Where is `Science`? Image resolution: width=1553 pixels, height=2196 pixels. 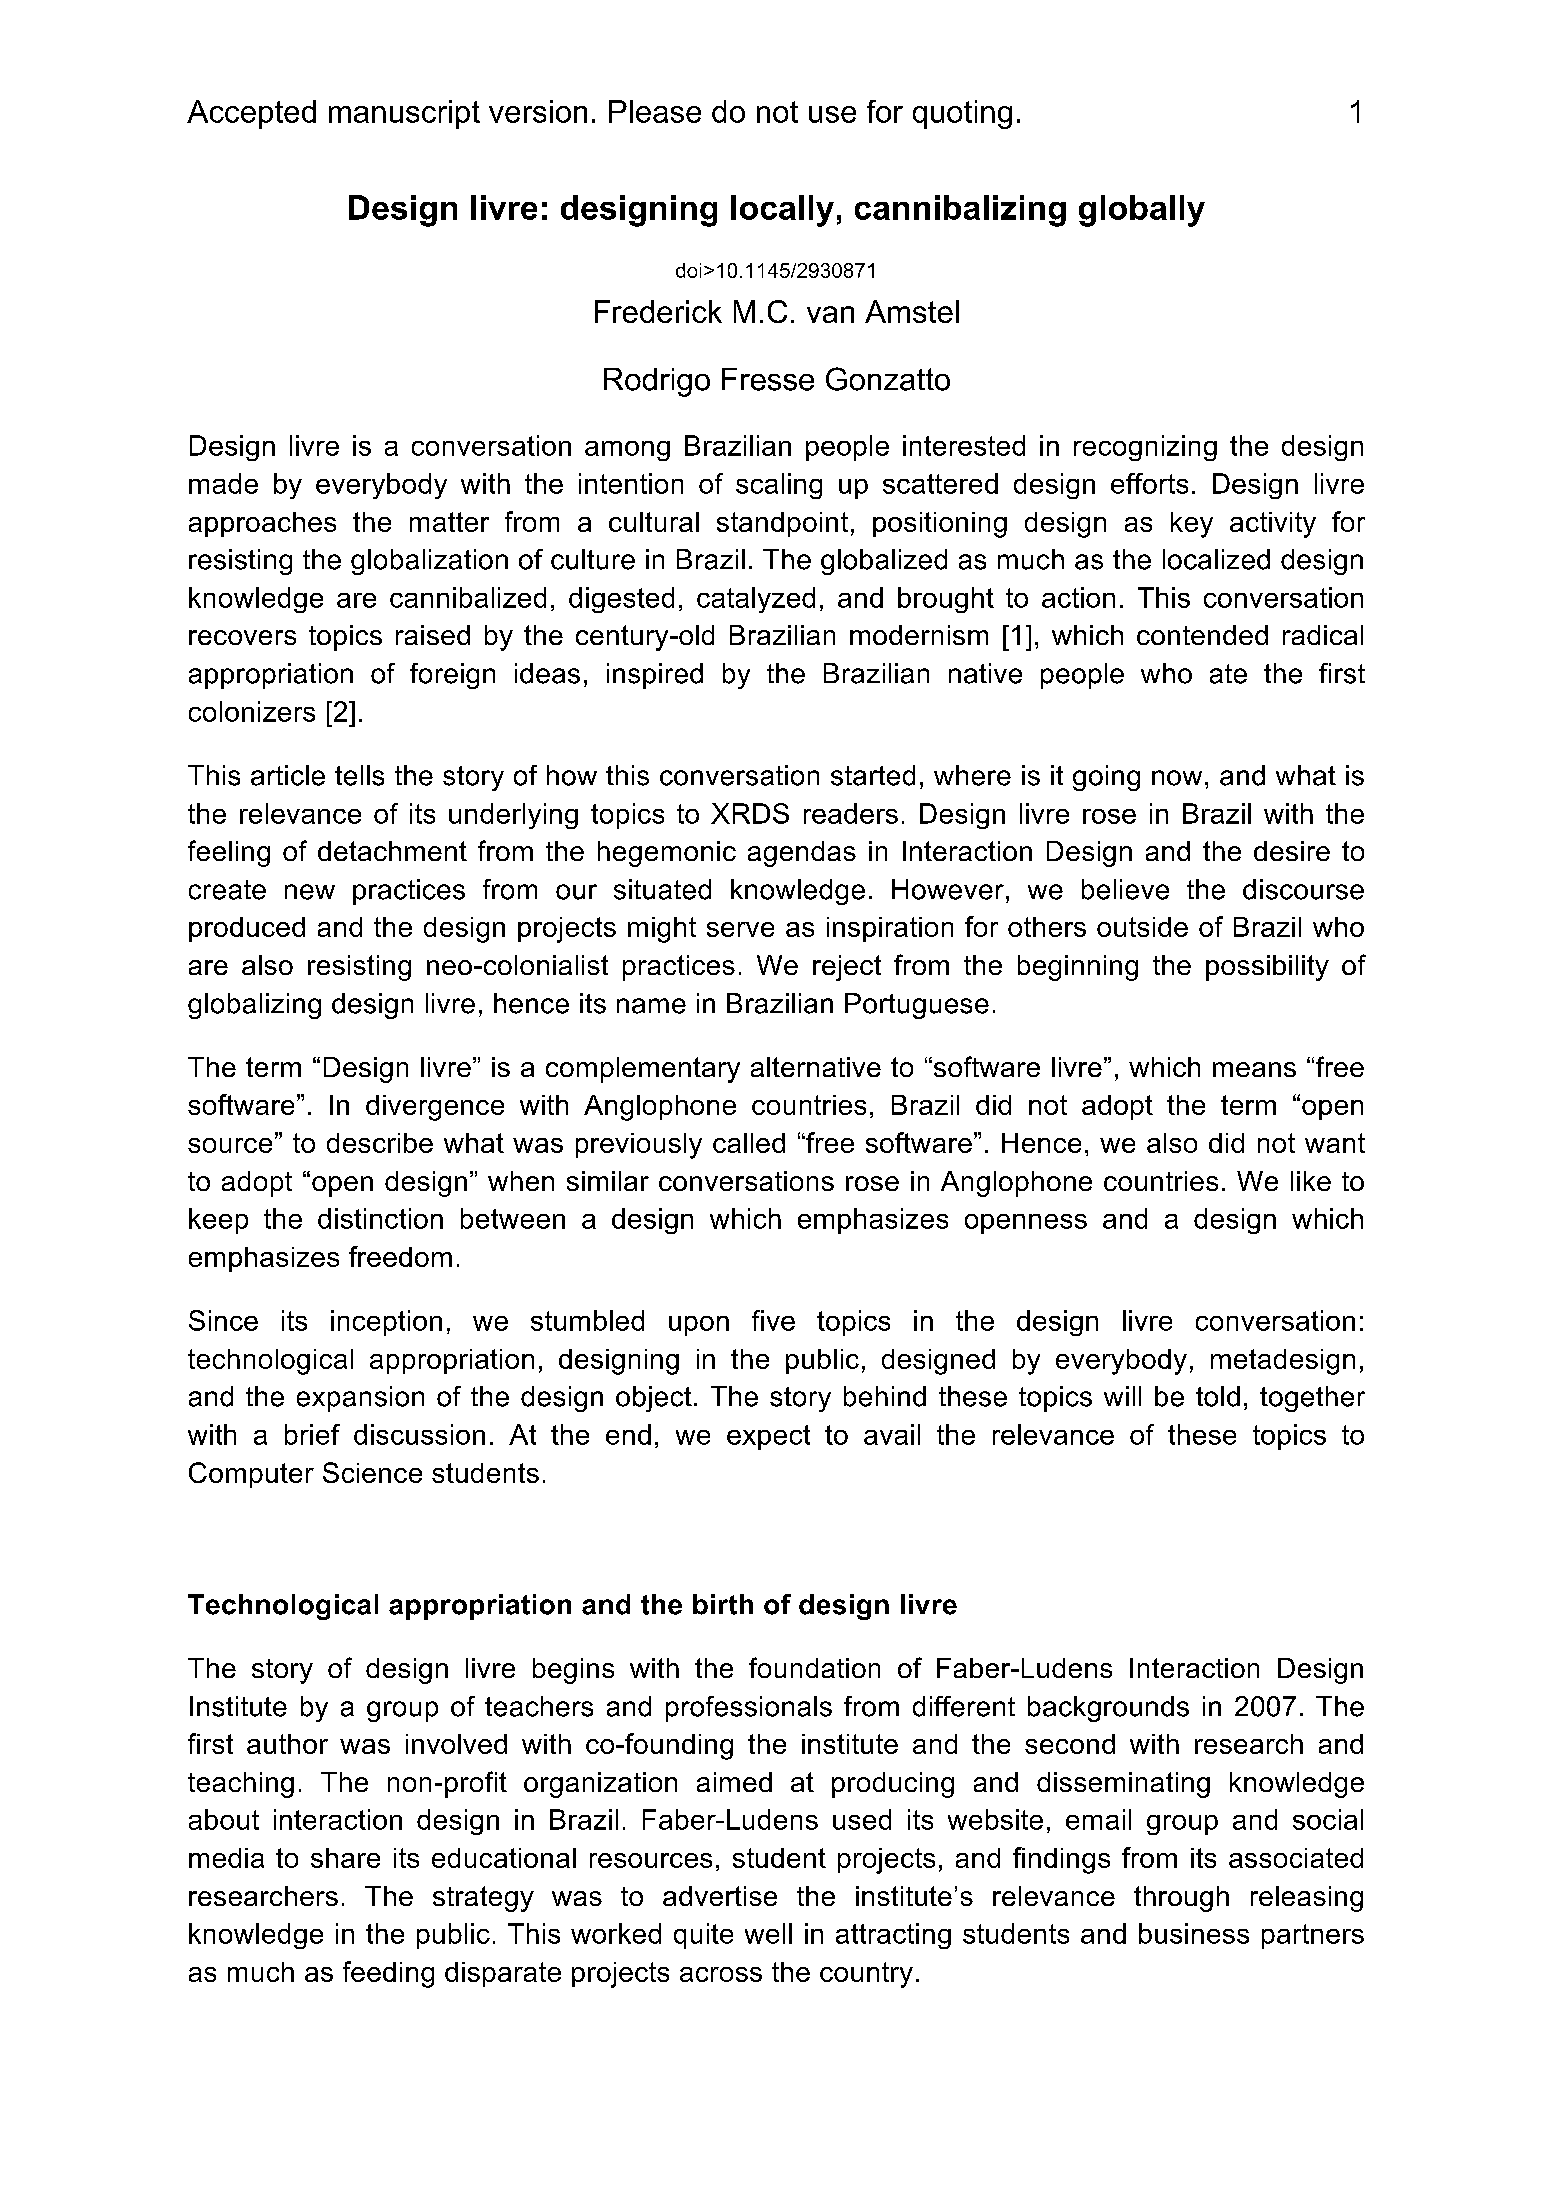 Science is located at coordinates (372, 1472).
